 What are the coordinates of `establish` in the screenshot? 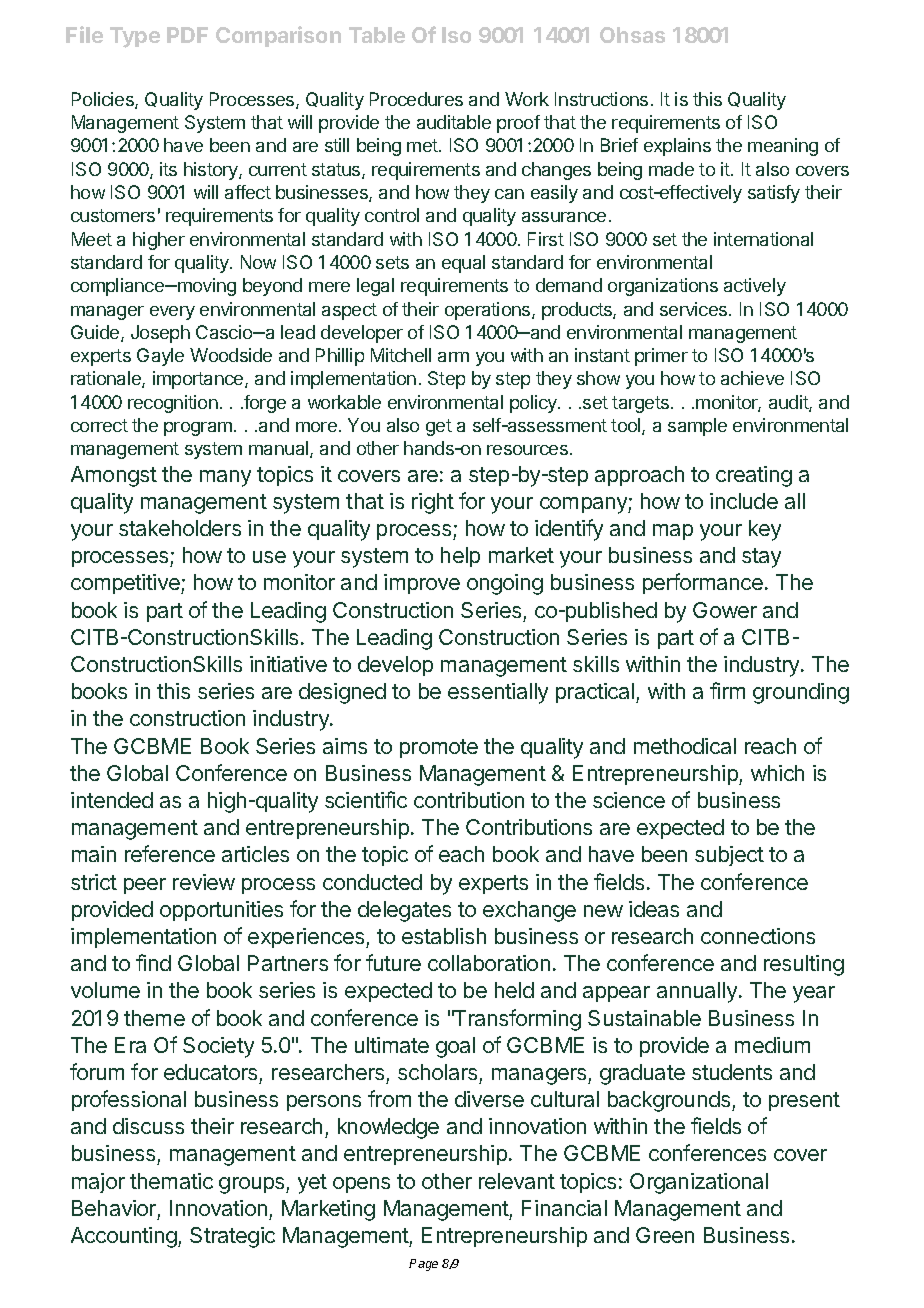 It's located at (444, 936).
